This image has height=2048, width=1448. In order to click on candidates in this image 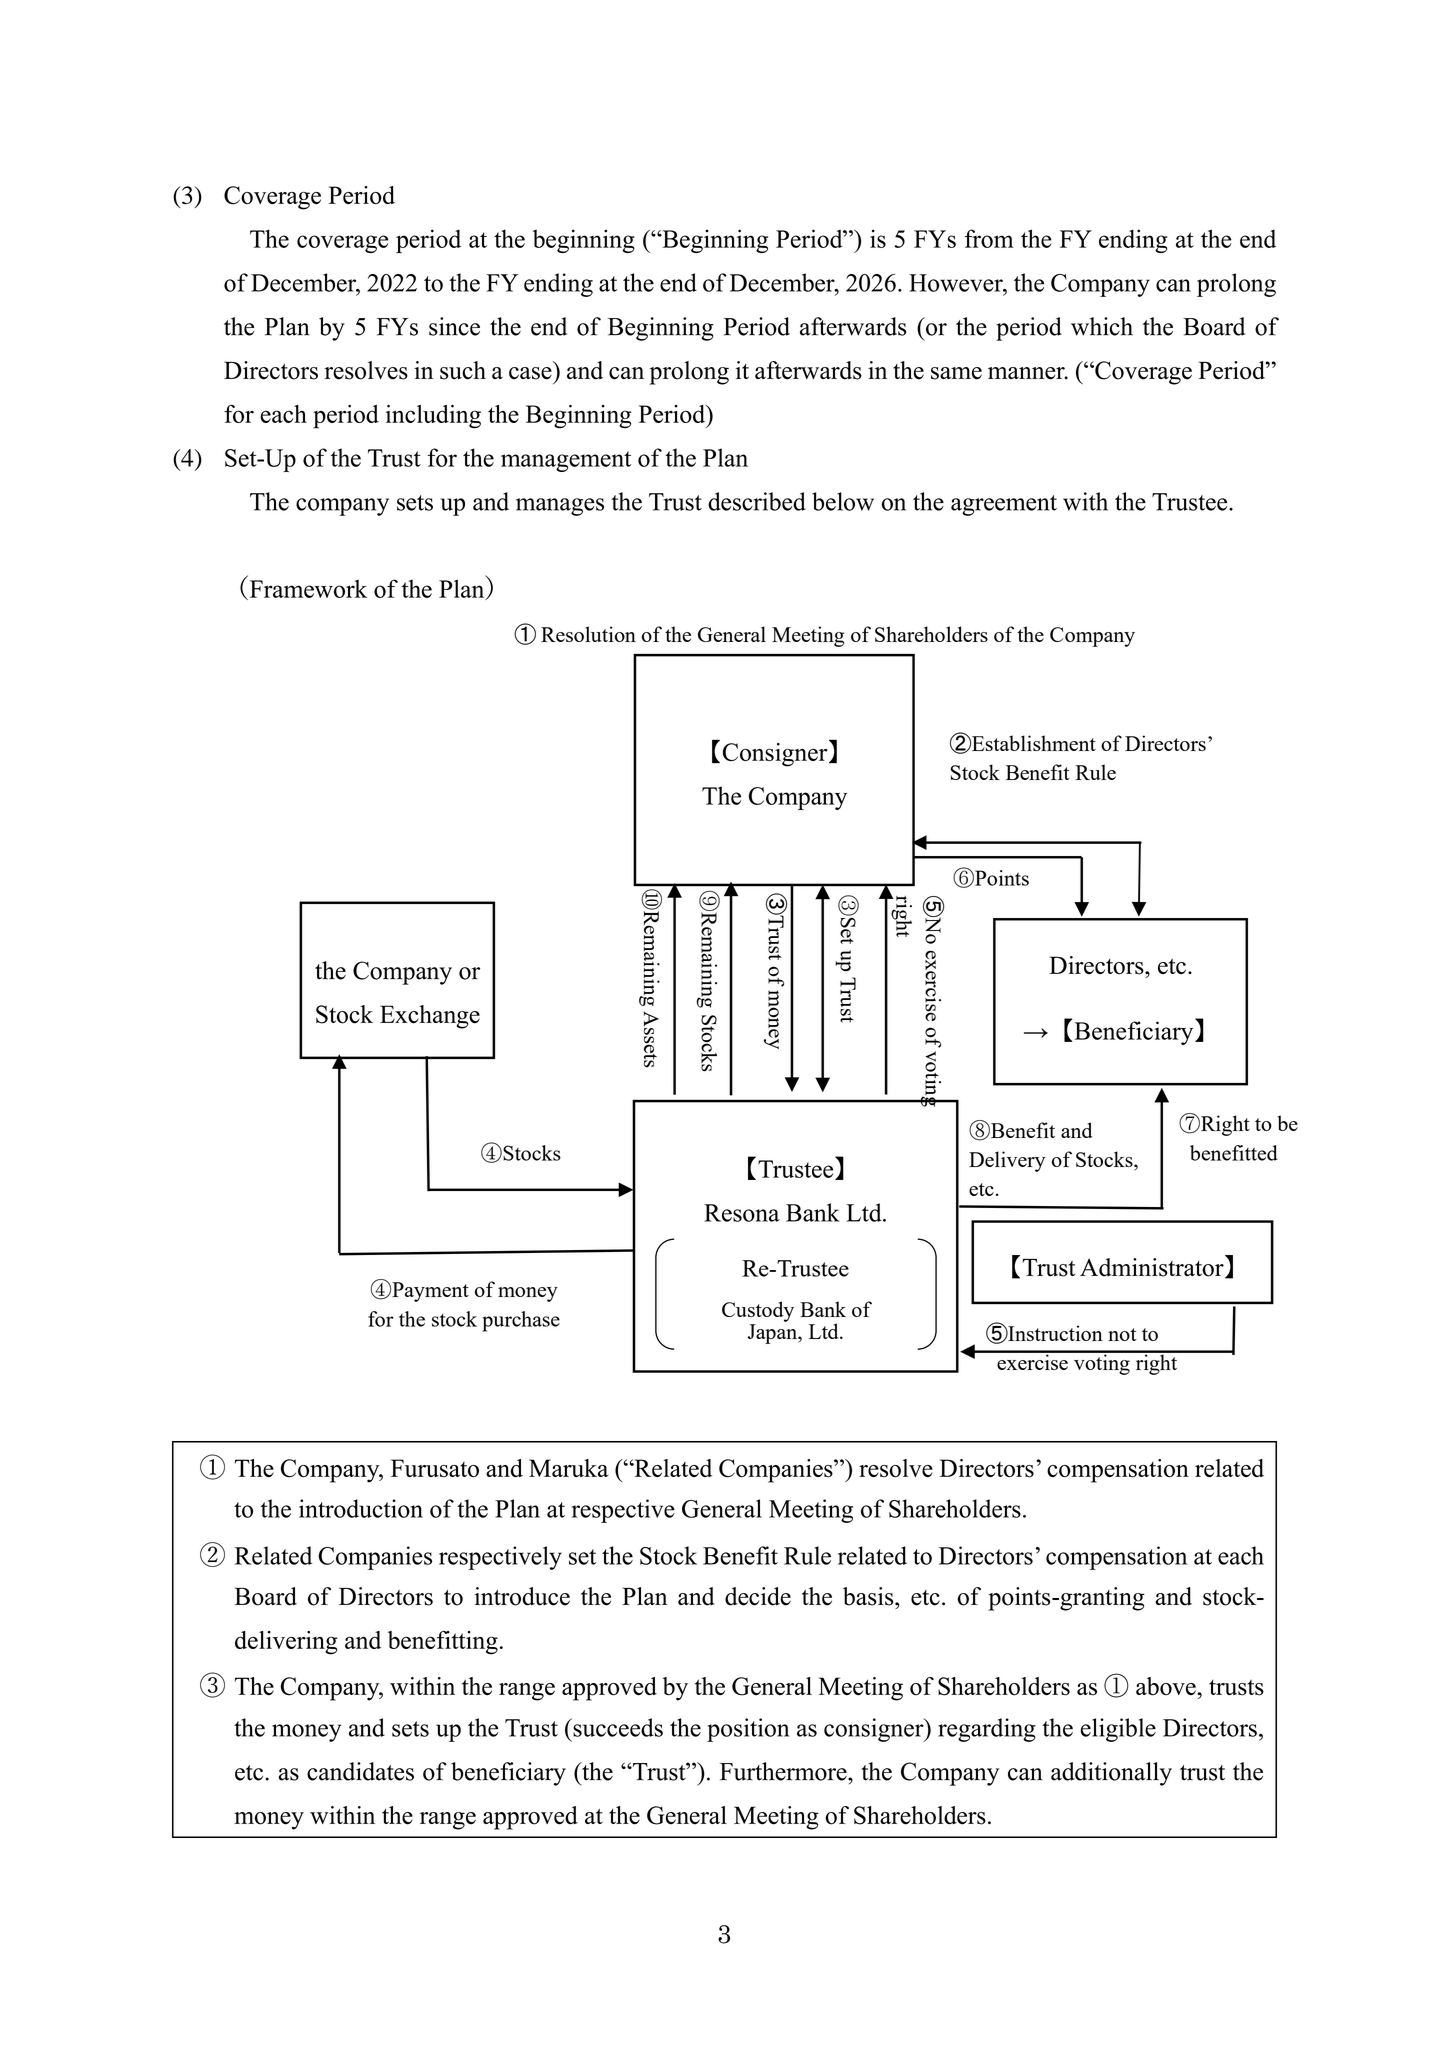, I will do `click(360, 1771)`.
